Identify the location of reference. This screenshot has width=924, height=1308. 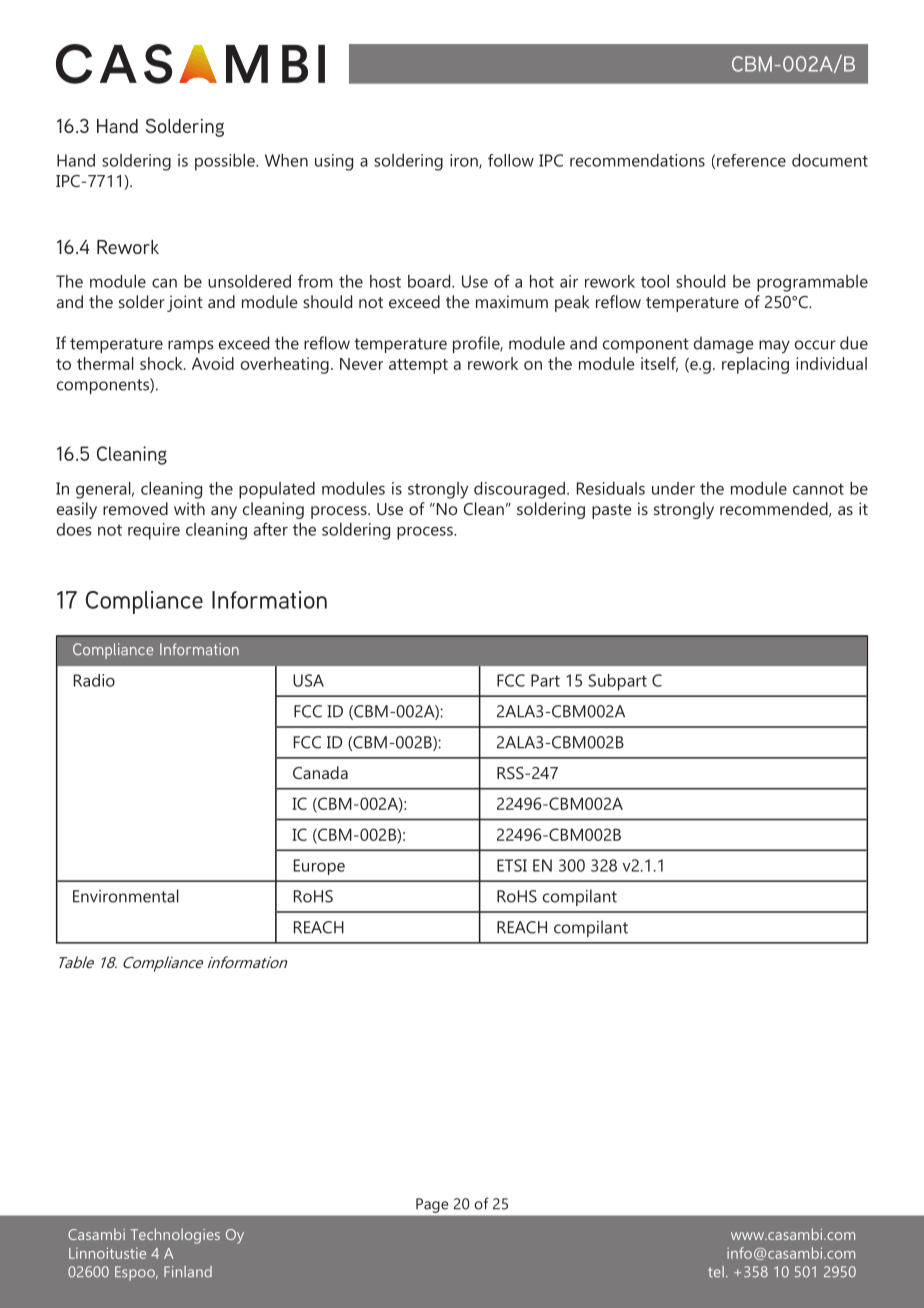
(751, 160).
